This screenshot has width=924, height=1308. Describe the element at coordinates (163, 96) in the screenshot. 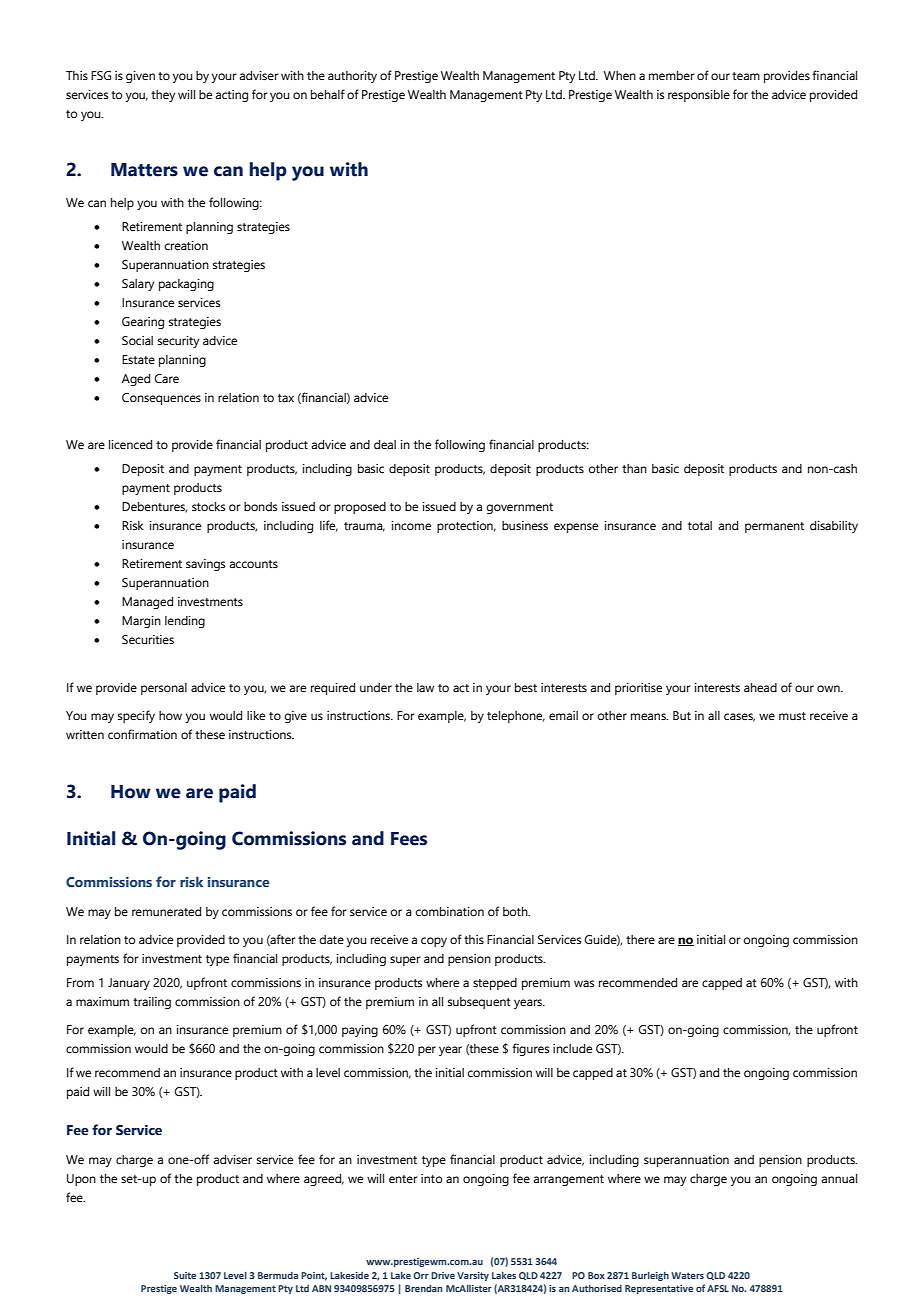

I see `they` at that location.
